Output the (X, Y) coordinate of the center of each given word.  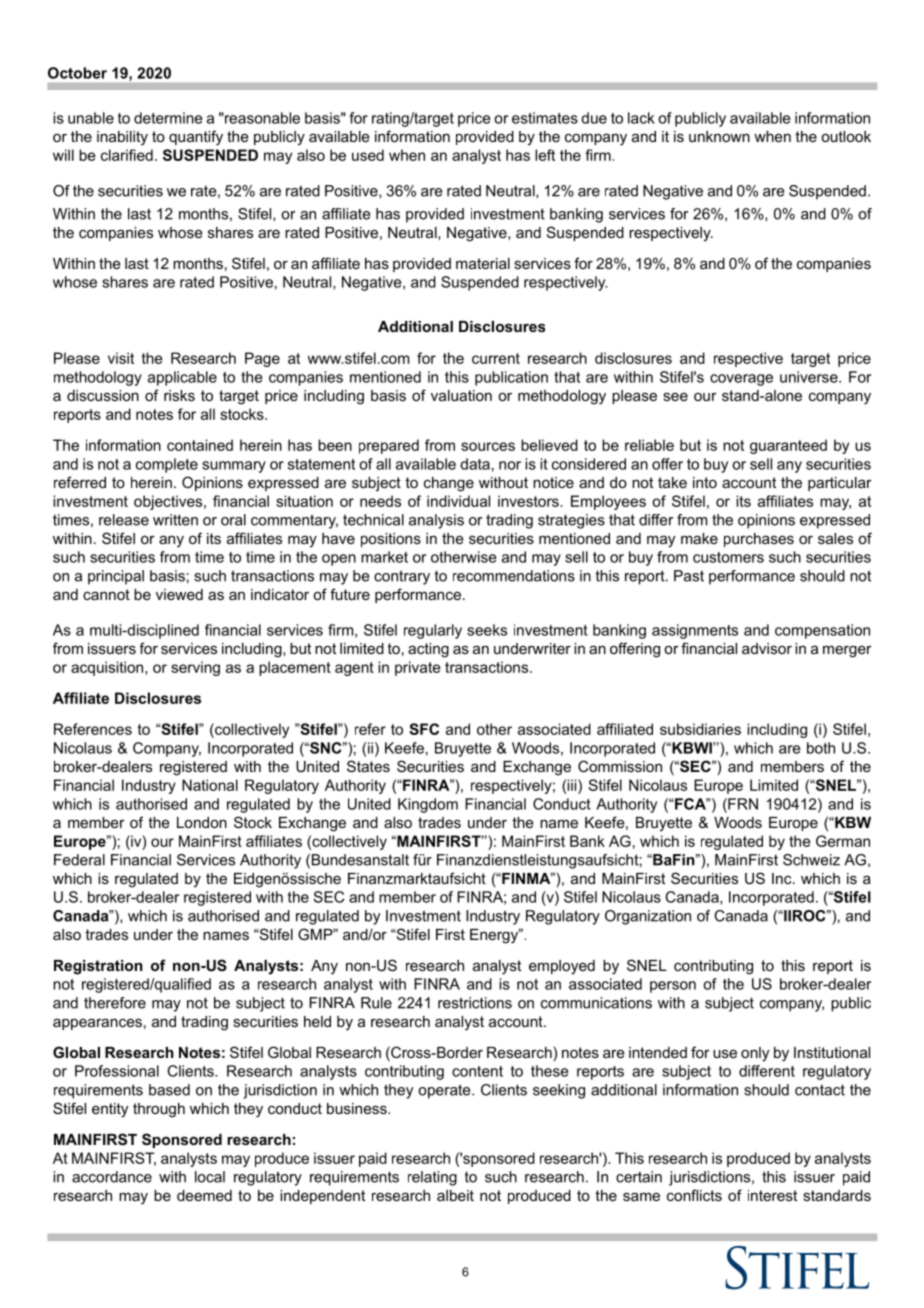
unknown (719, 136)
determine (168, 118)
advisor (767, 648)
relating (432, 1178)
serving (195, 668)
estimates (545, 118)
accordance (112, 1177)
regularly (433, 631)
